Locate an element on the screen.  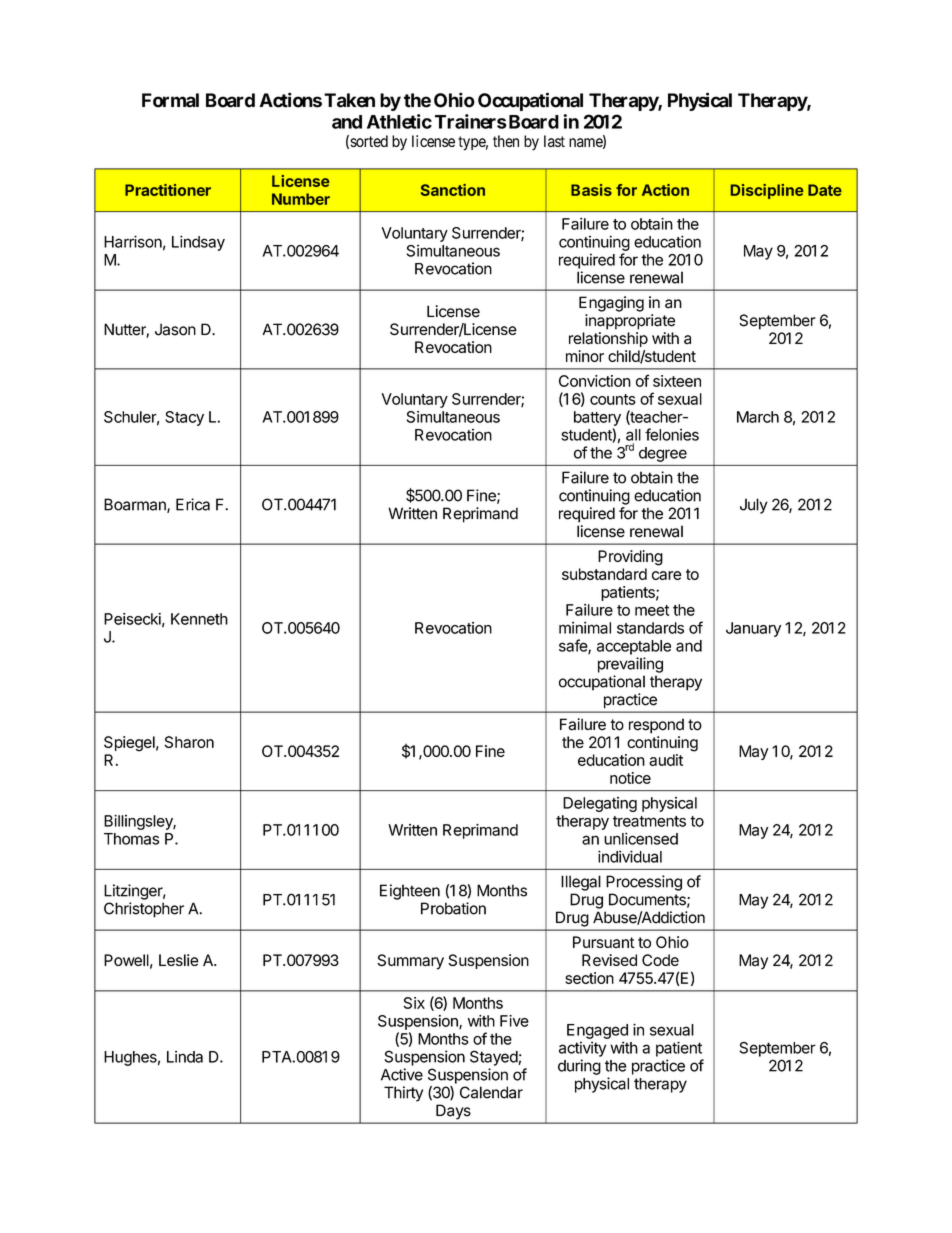
Linda is located at coordinates (185, 1057).
